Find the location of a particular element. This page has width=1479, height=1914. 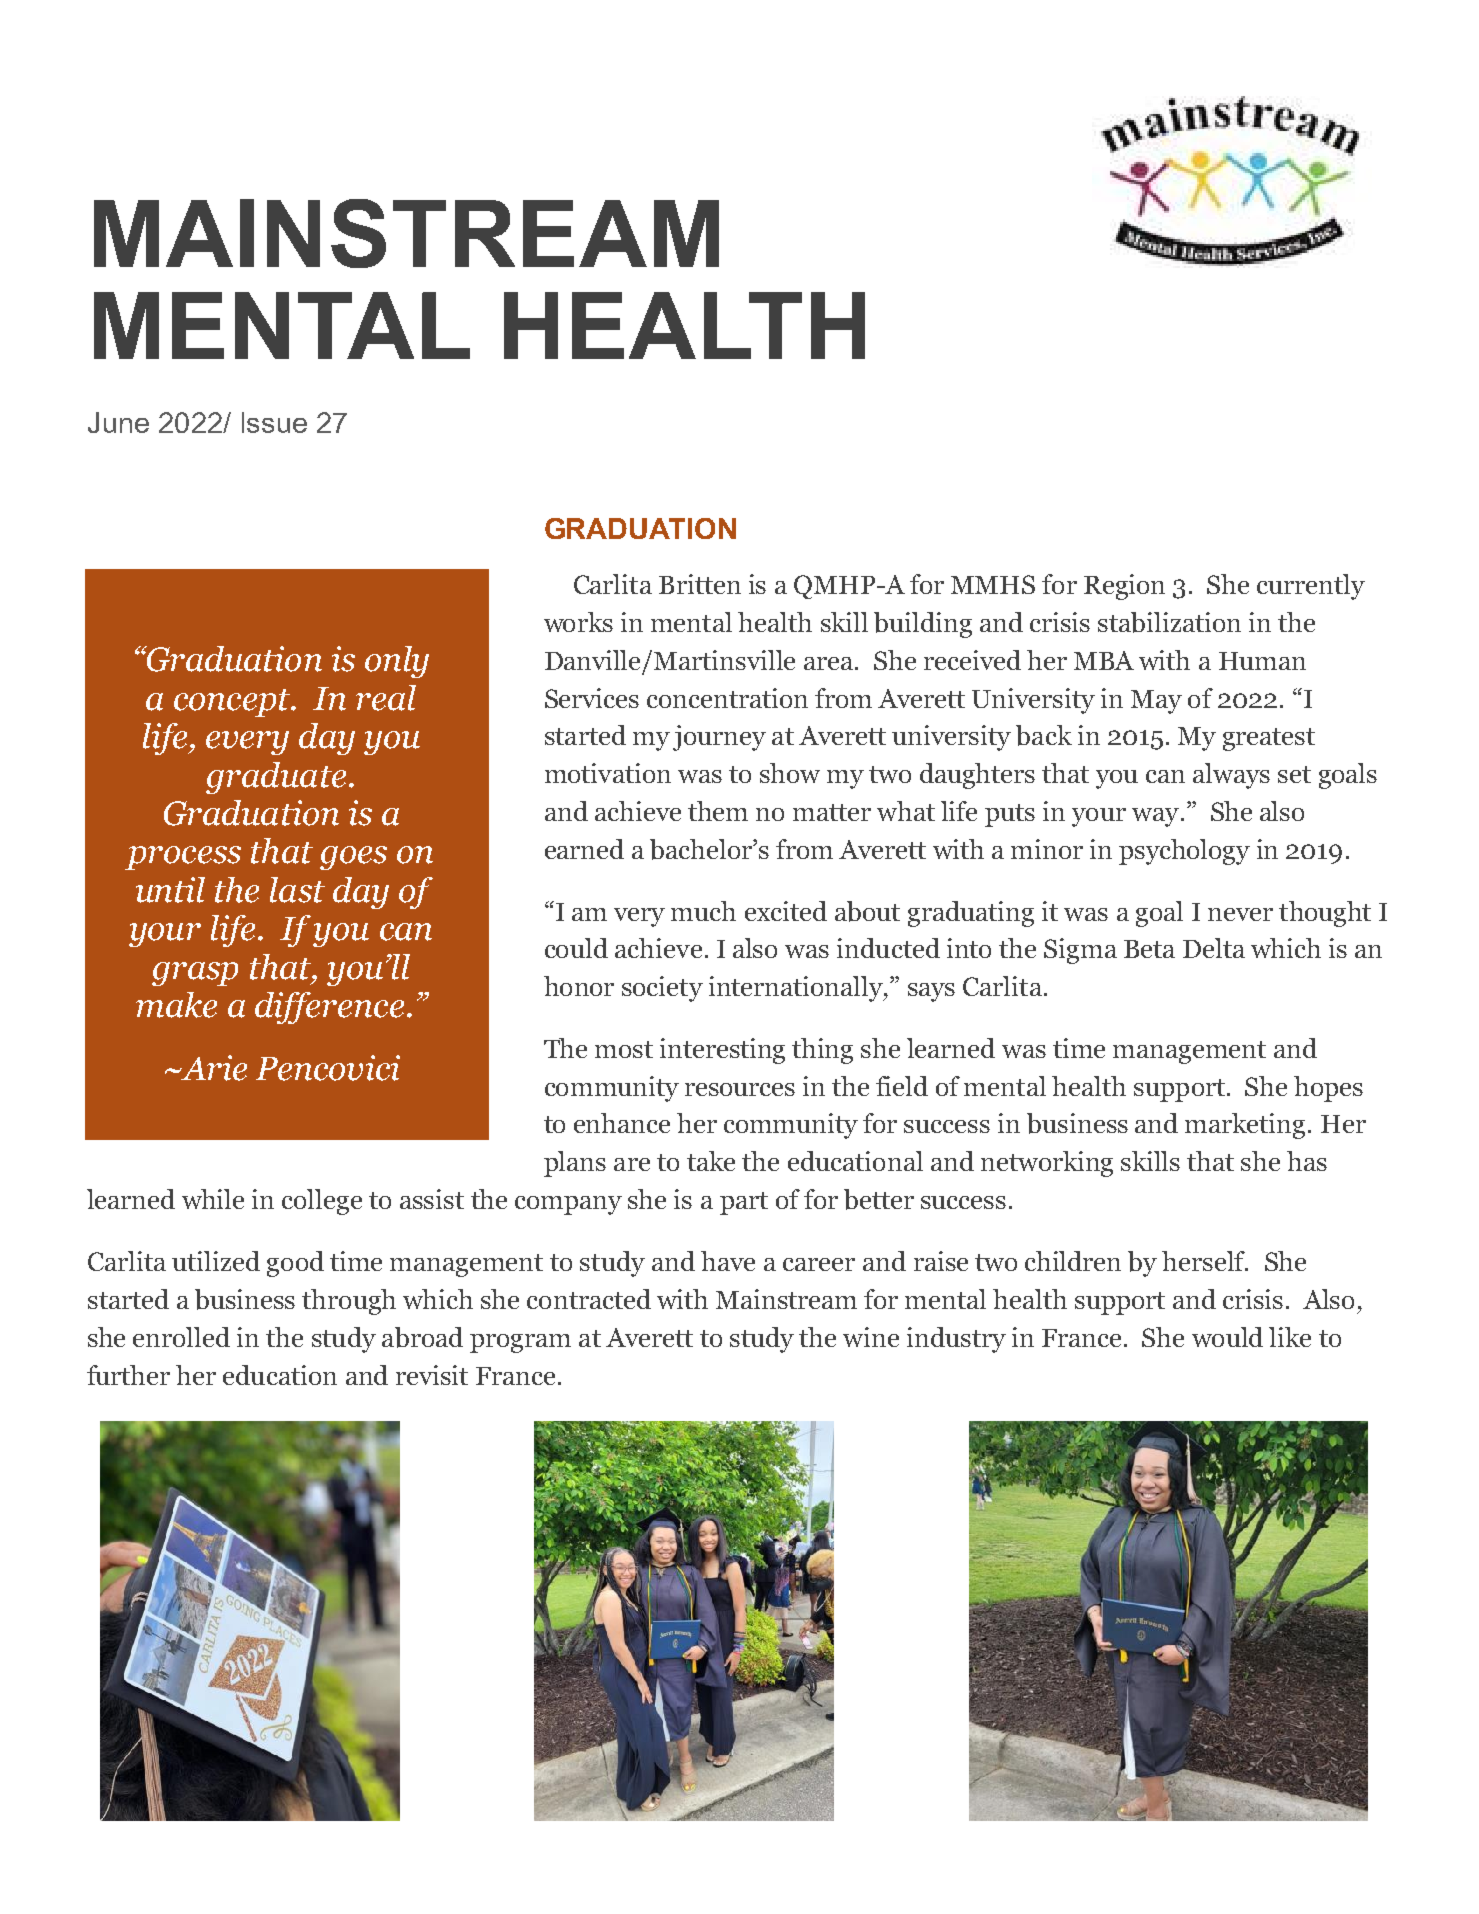

never is located at coordinates (1240, 914).
